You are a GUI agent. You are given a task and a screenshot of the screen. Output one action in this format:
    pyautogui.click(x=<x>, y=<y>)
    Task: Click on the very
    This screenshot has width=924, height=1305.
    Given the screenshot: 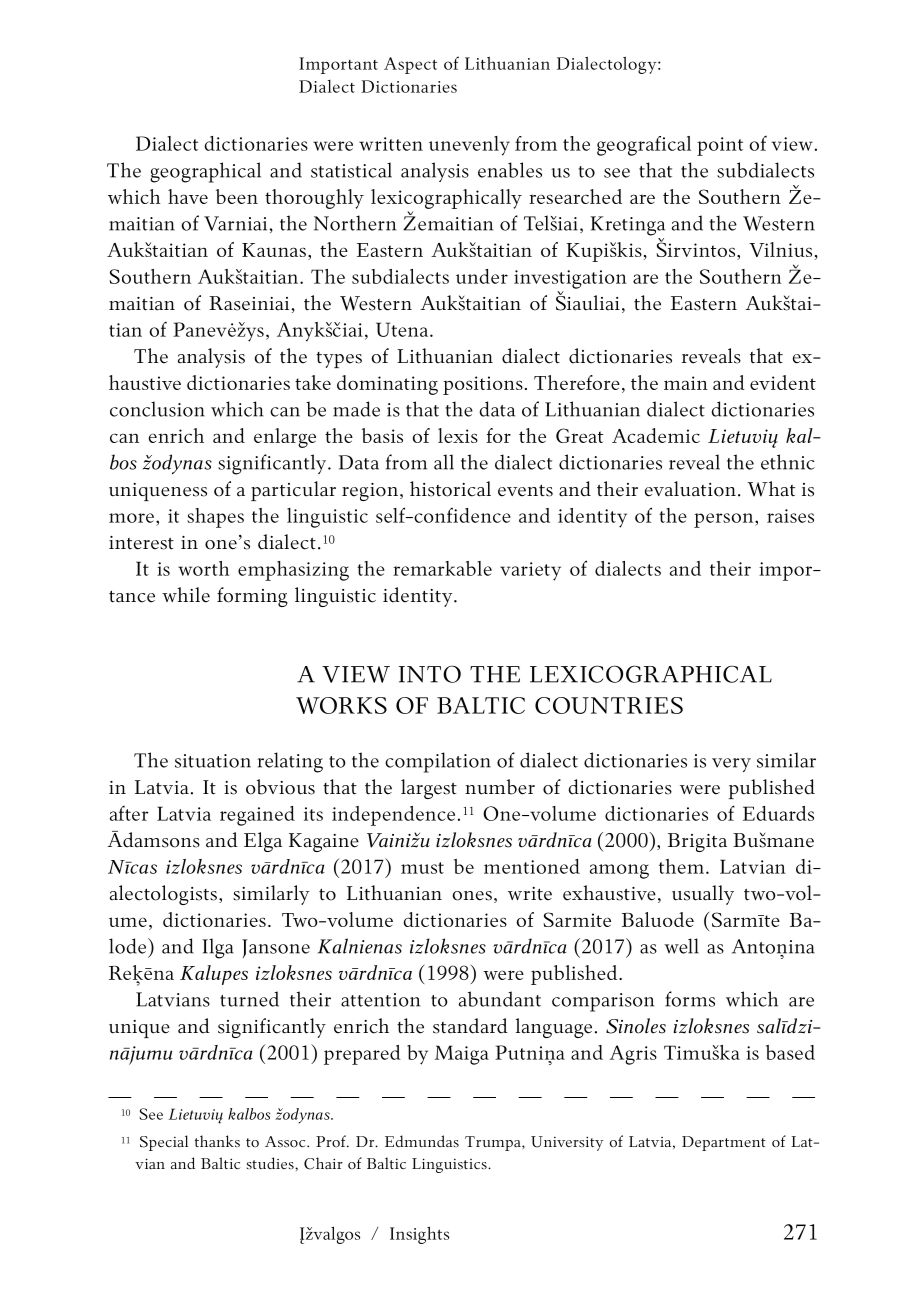 What is the action you would take?
    pyautogui.click(x=731, y=765)
